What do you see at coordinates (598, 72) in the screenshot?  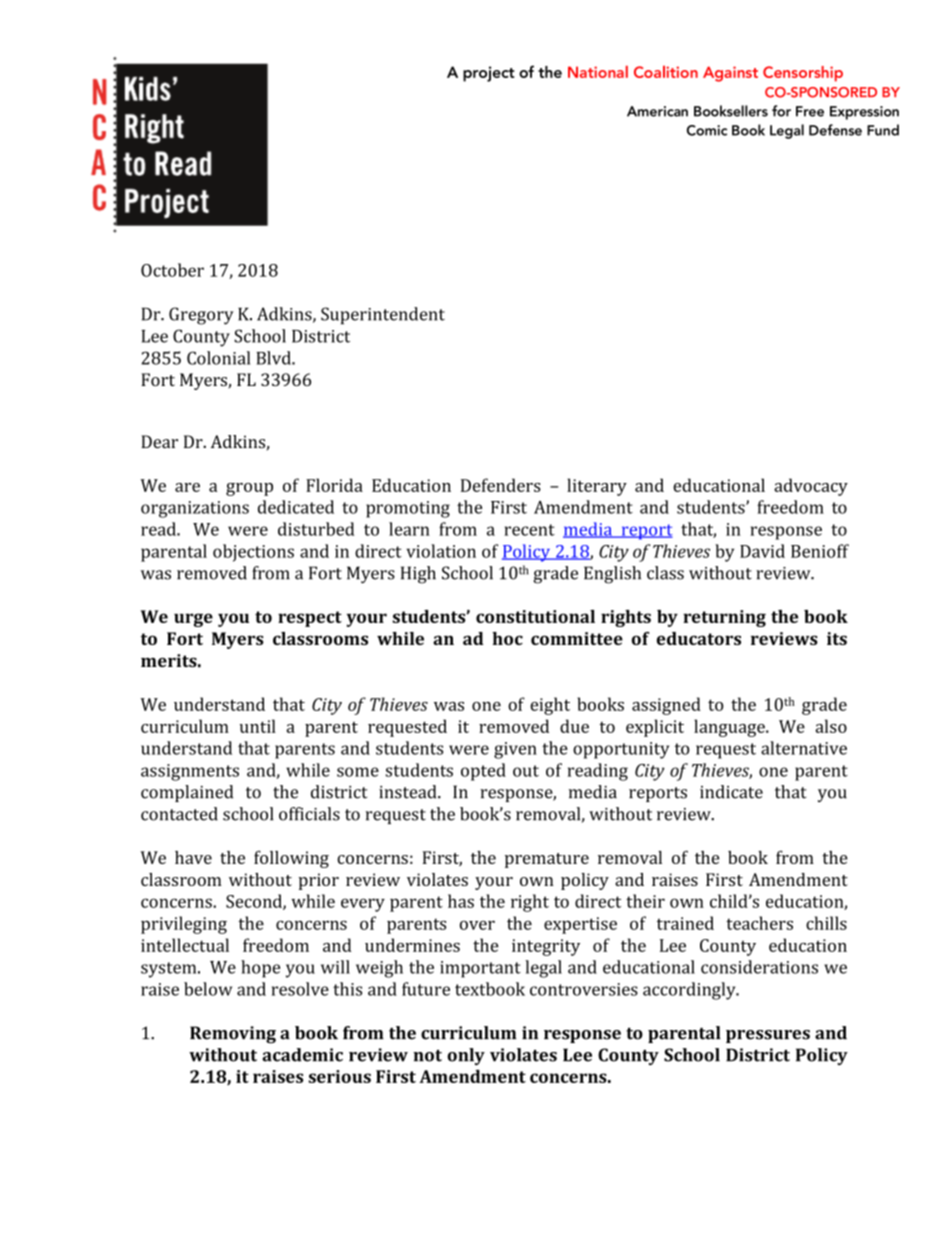 I see `National` at bounding box center [598, 72].
